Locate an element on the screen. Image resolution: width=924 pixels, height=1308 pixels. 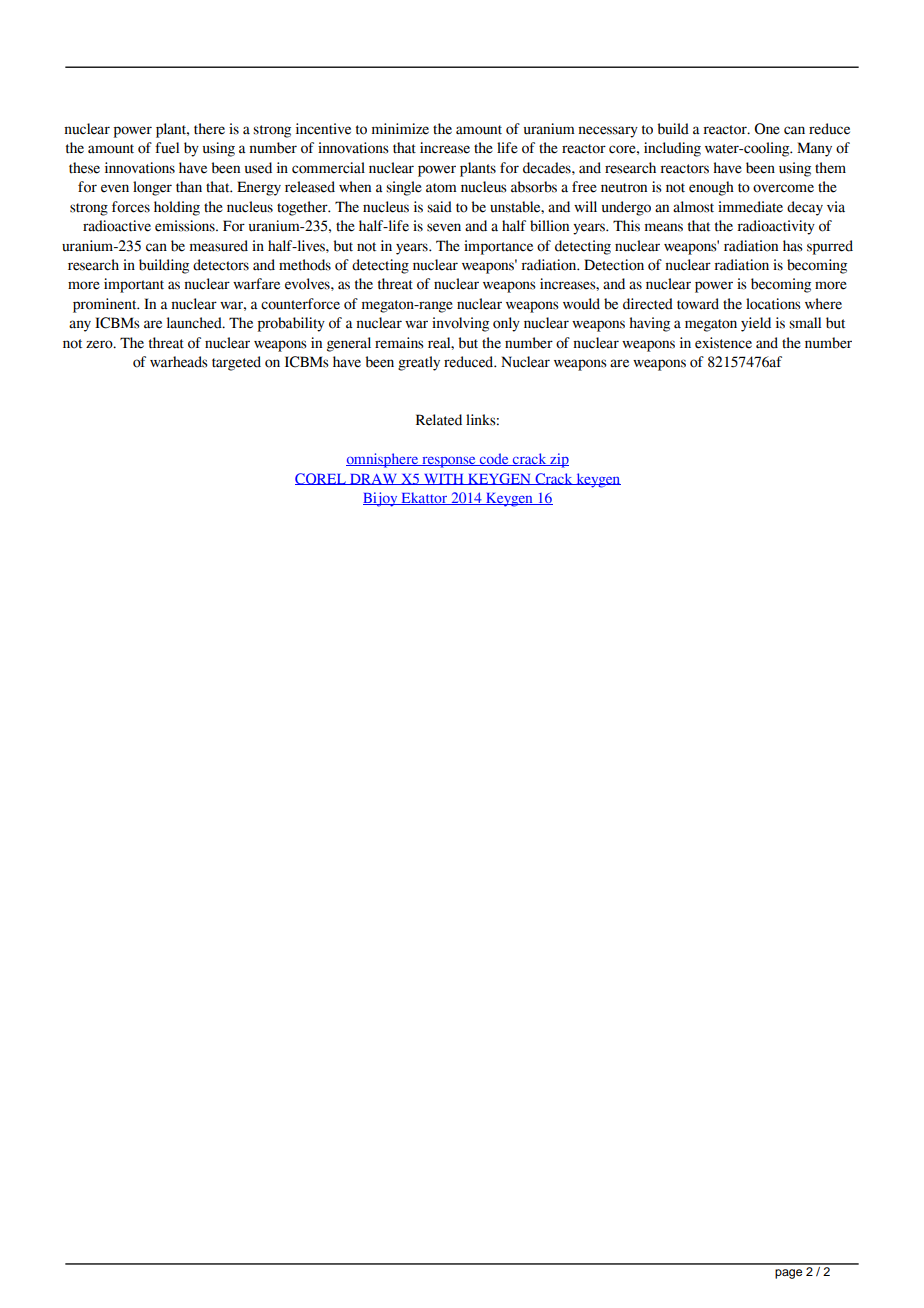
enough is located at coordinates (711, 188).
